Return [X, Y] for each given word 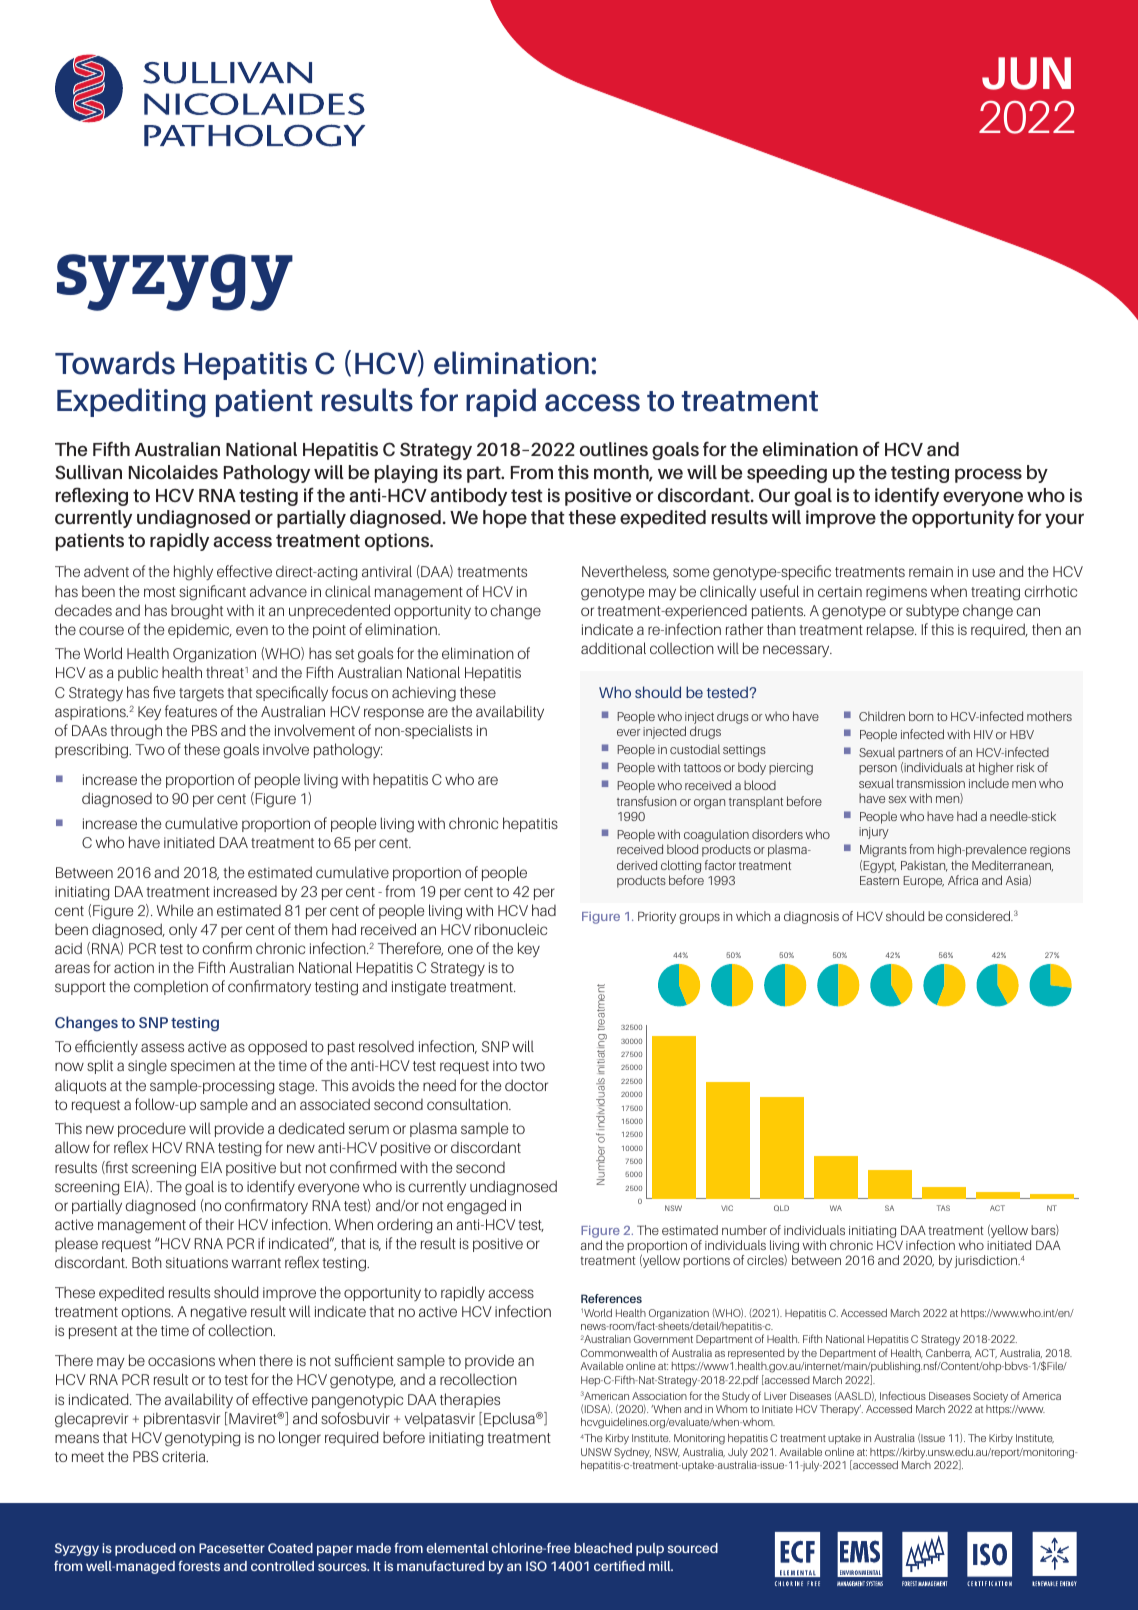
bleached [603, 1548]
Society [990, 1397]
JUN [1026, 73]
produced [145, 1549]
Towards [115, 363]
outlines [614, 449]
